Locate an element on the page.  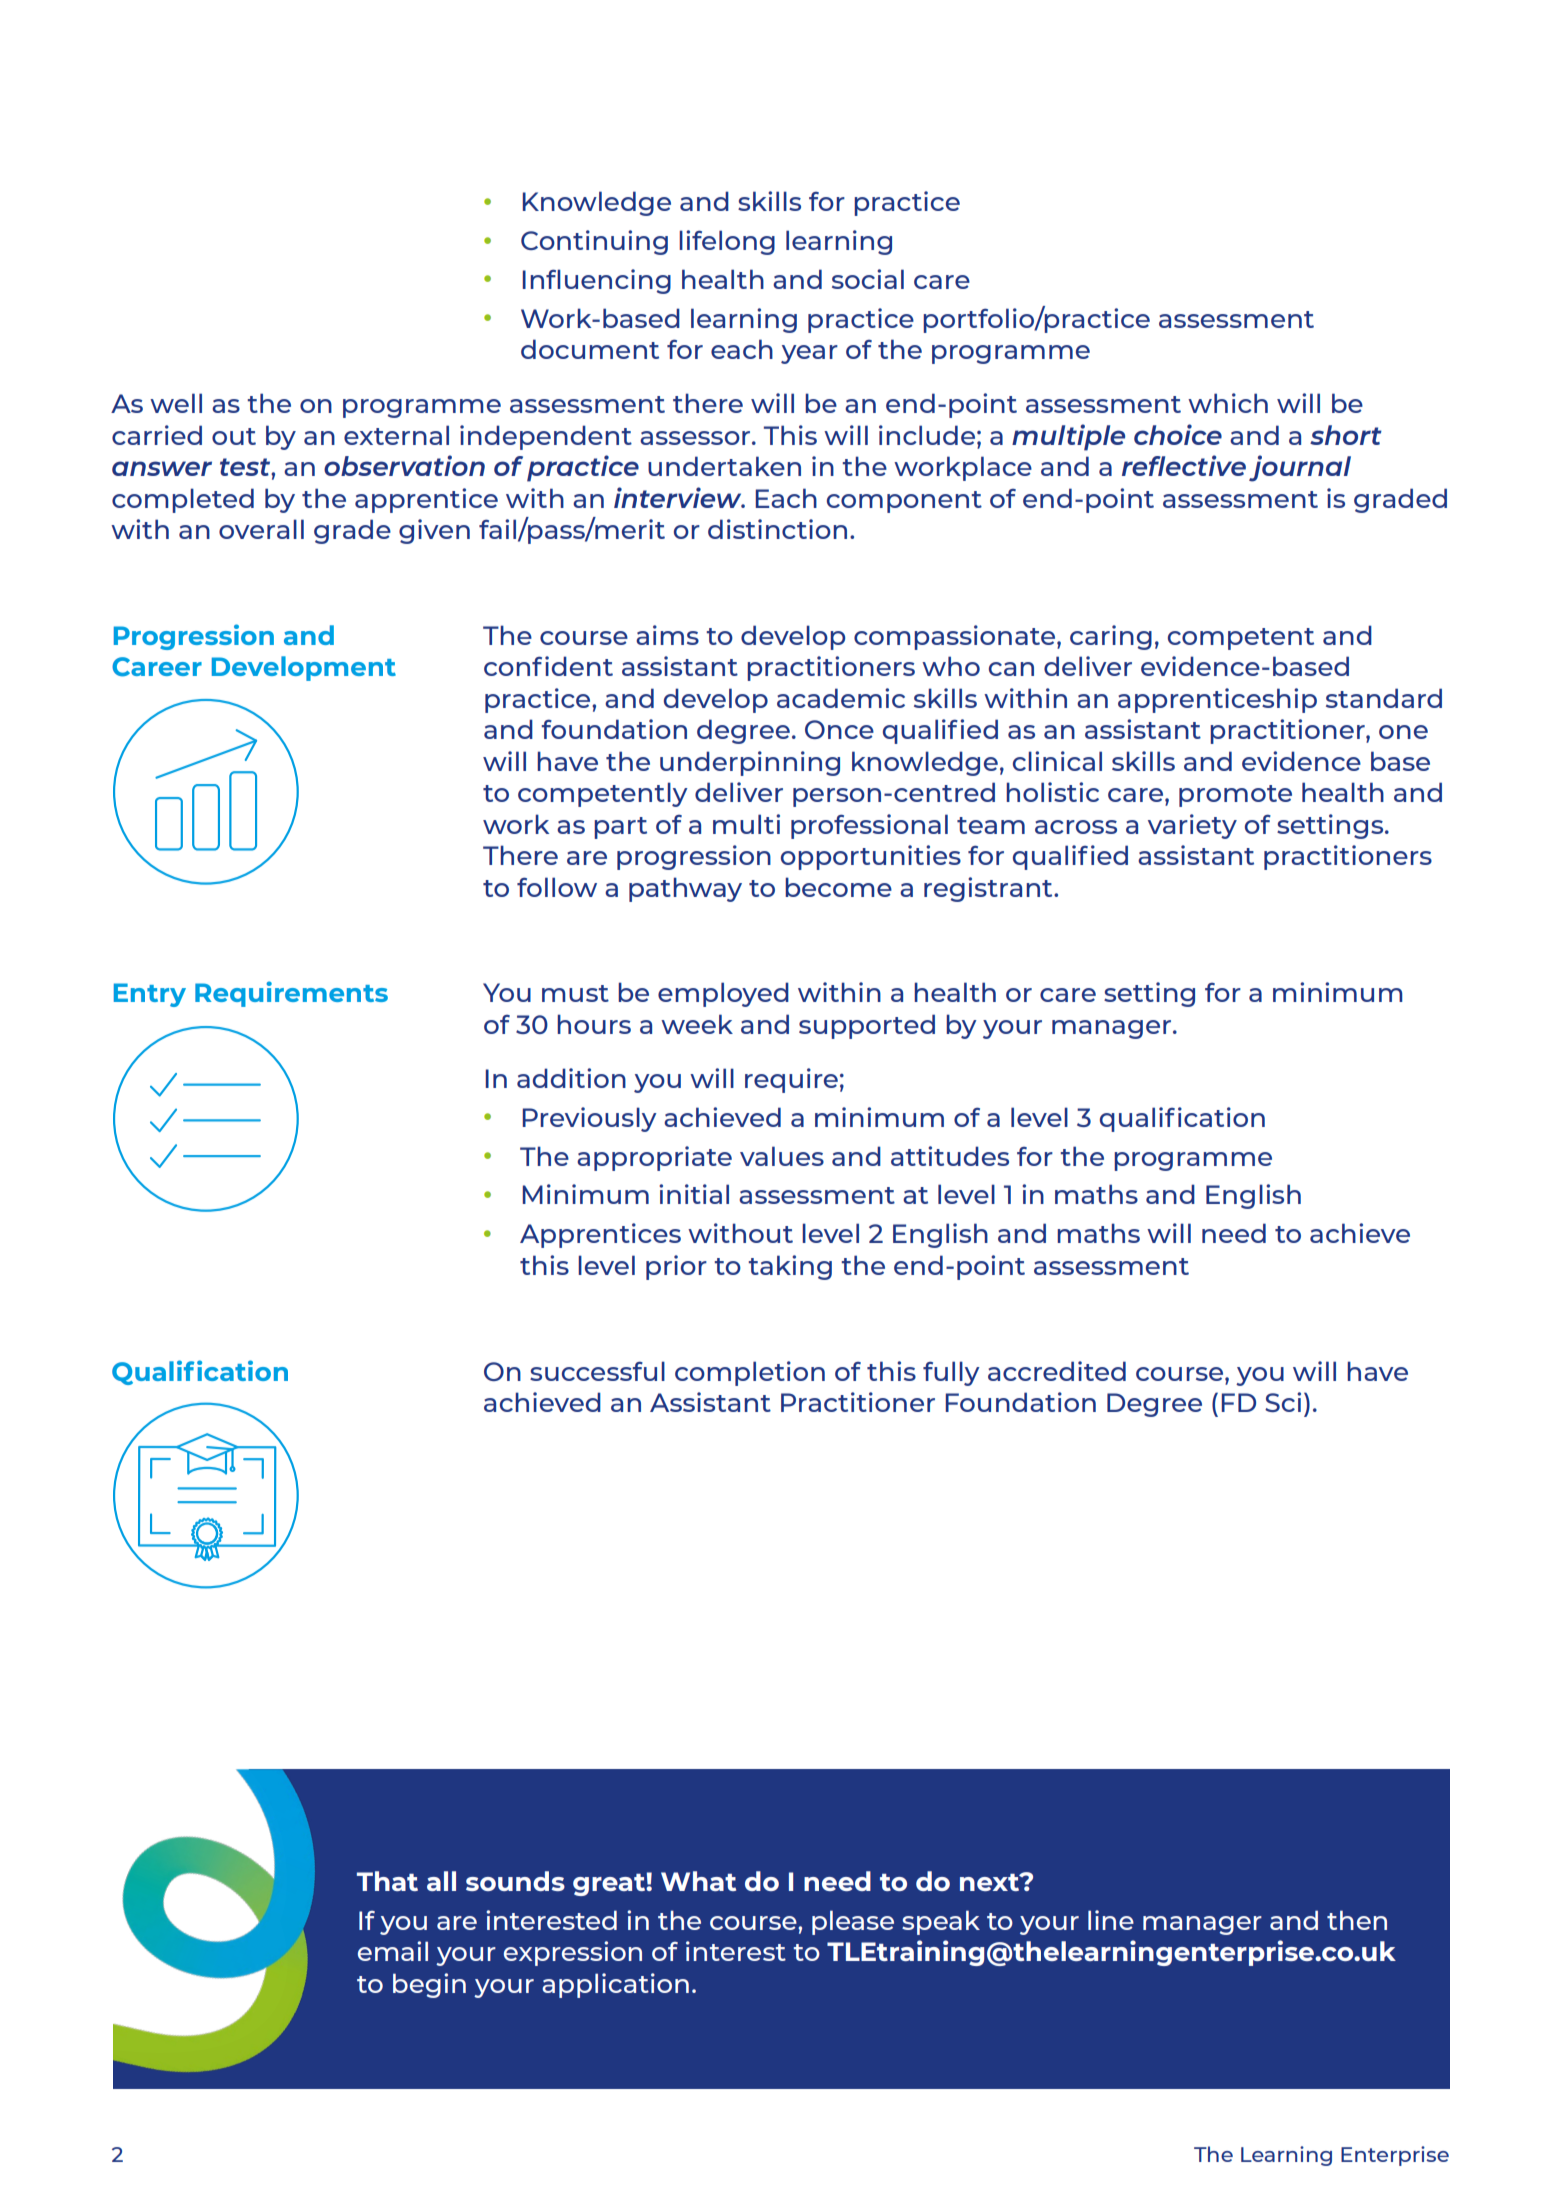
completion is located at coordinates (750, 1373).
